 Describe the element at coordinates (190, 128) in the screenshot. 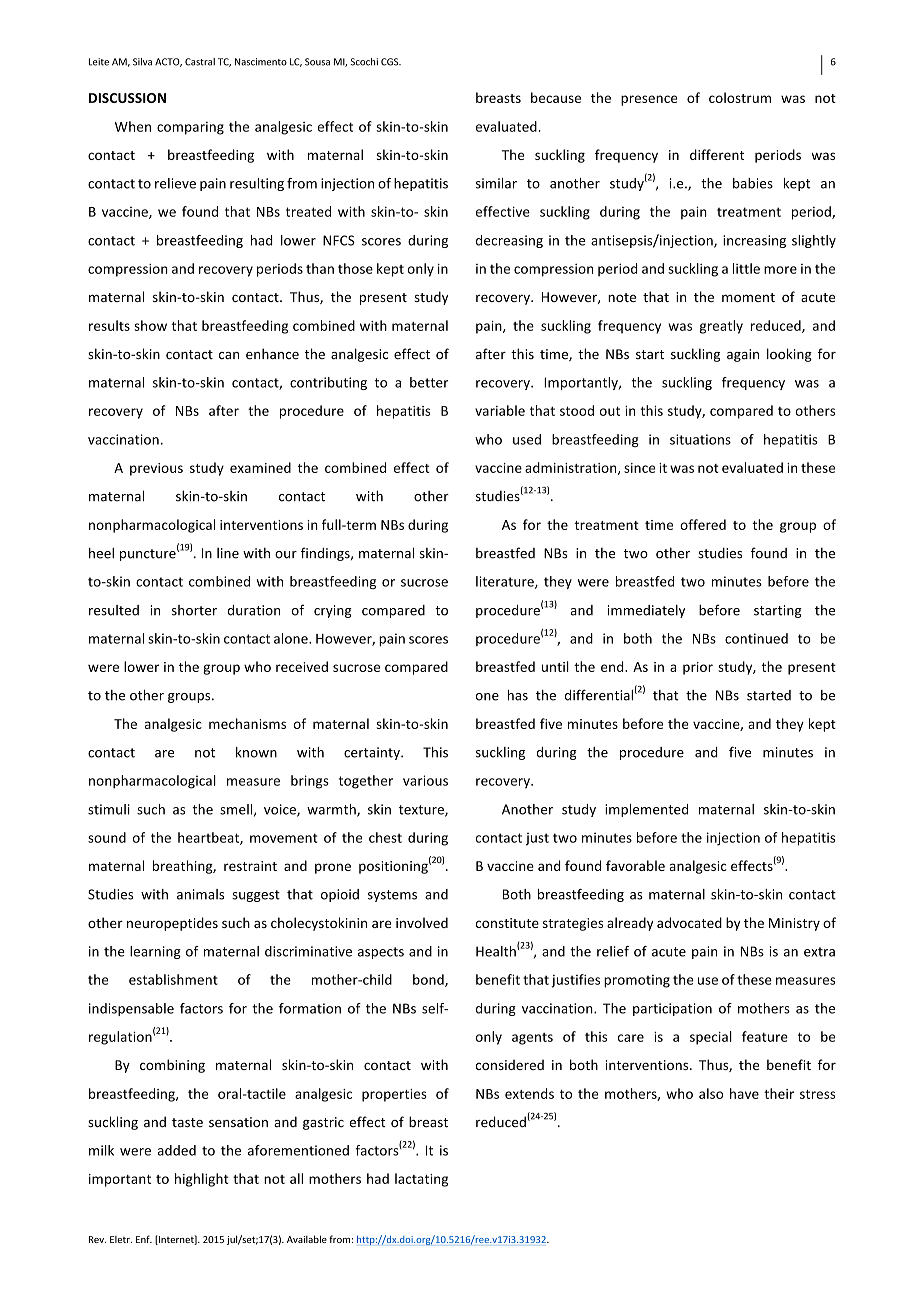

I see `comparing` at that location.
